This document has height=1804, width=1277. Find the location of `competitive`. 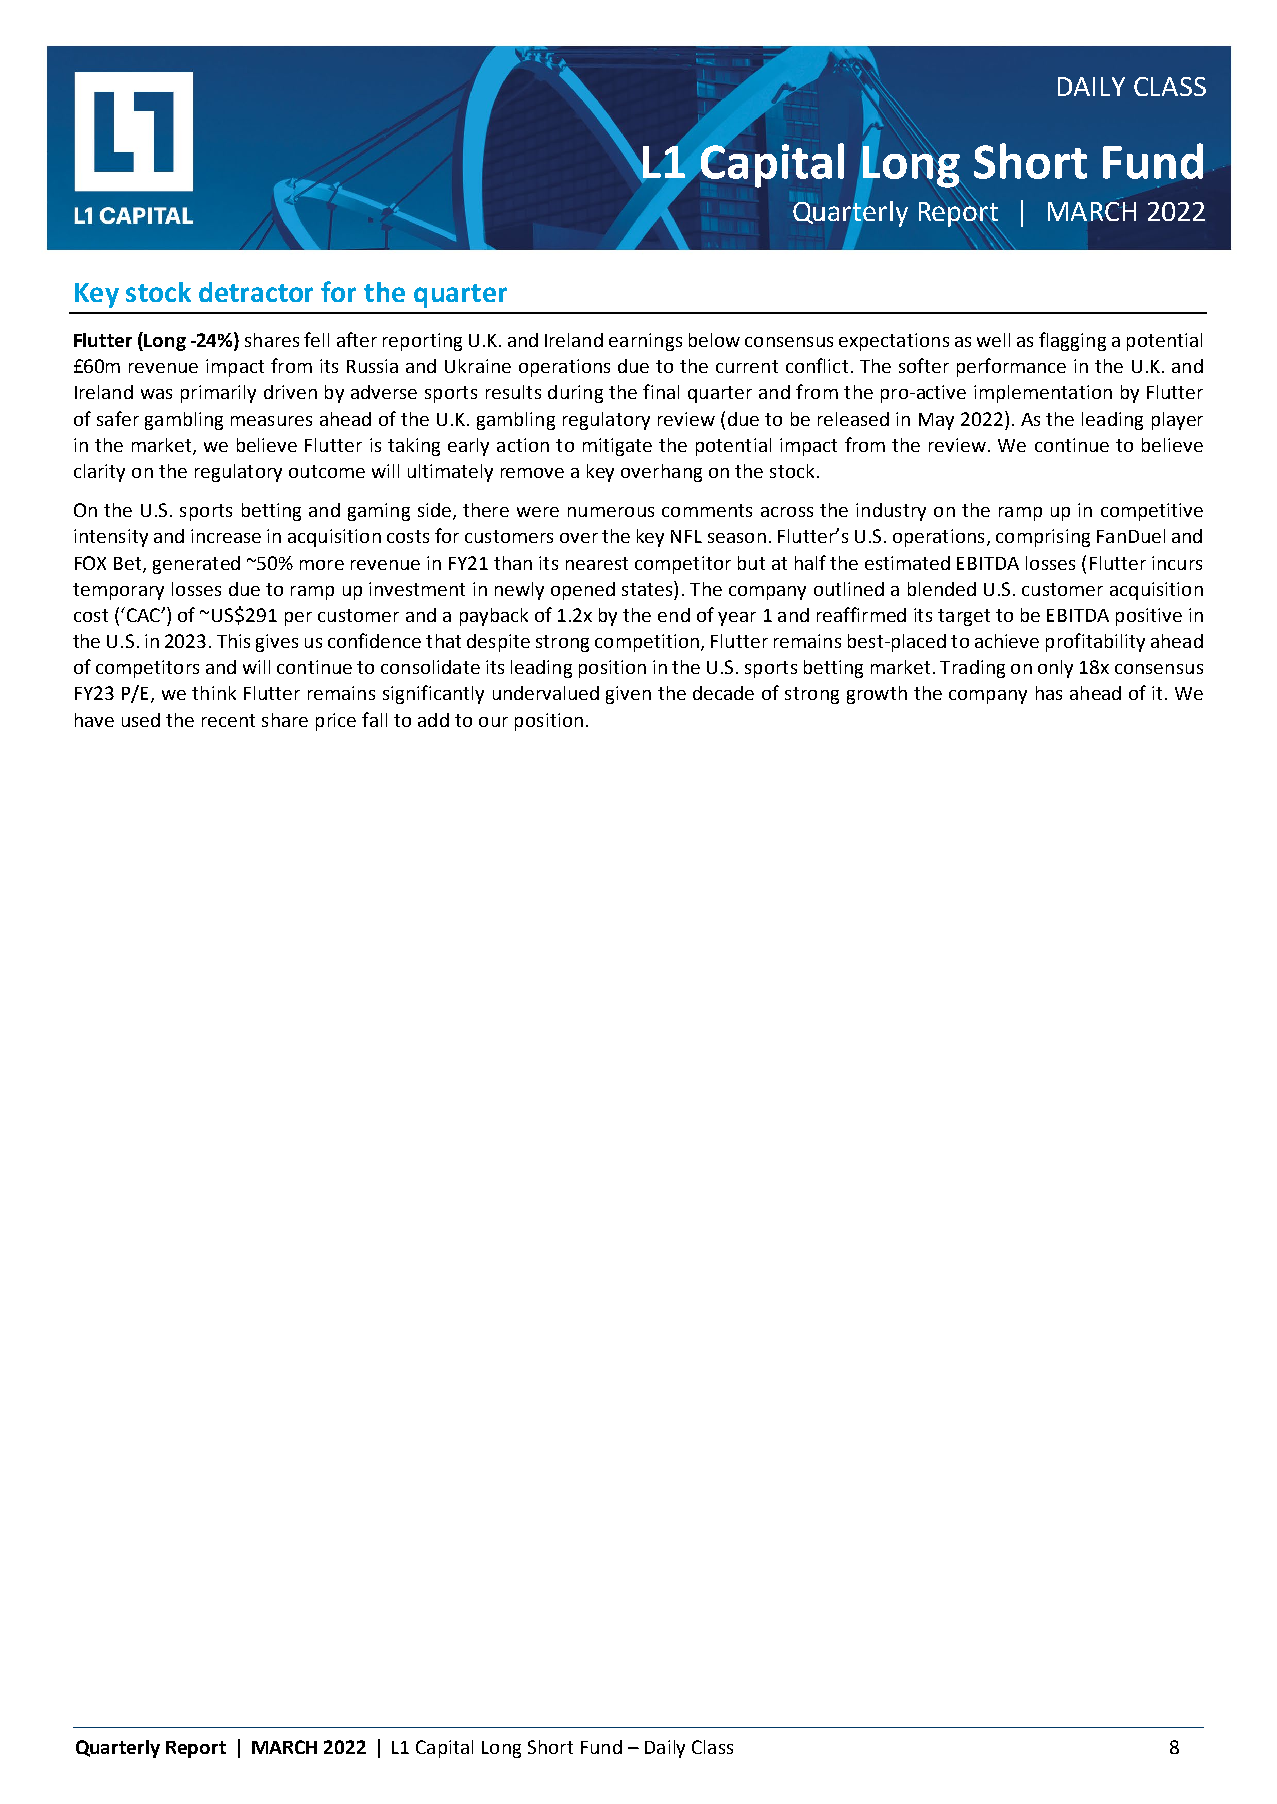

competitive is located at coordinates (1152, 512).
